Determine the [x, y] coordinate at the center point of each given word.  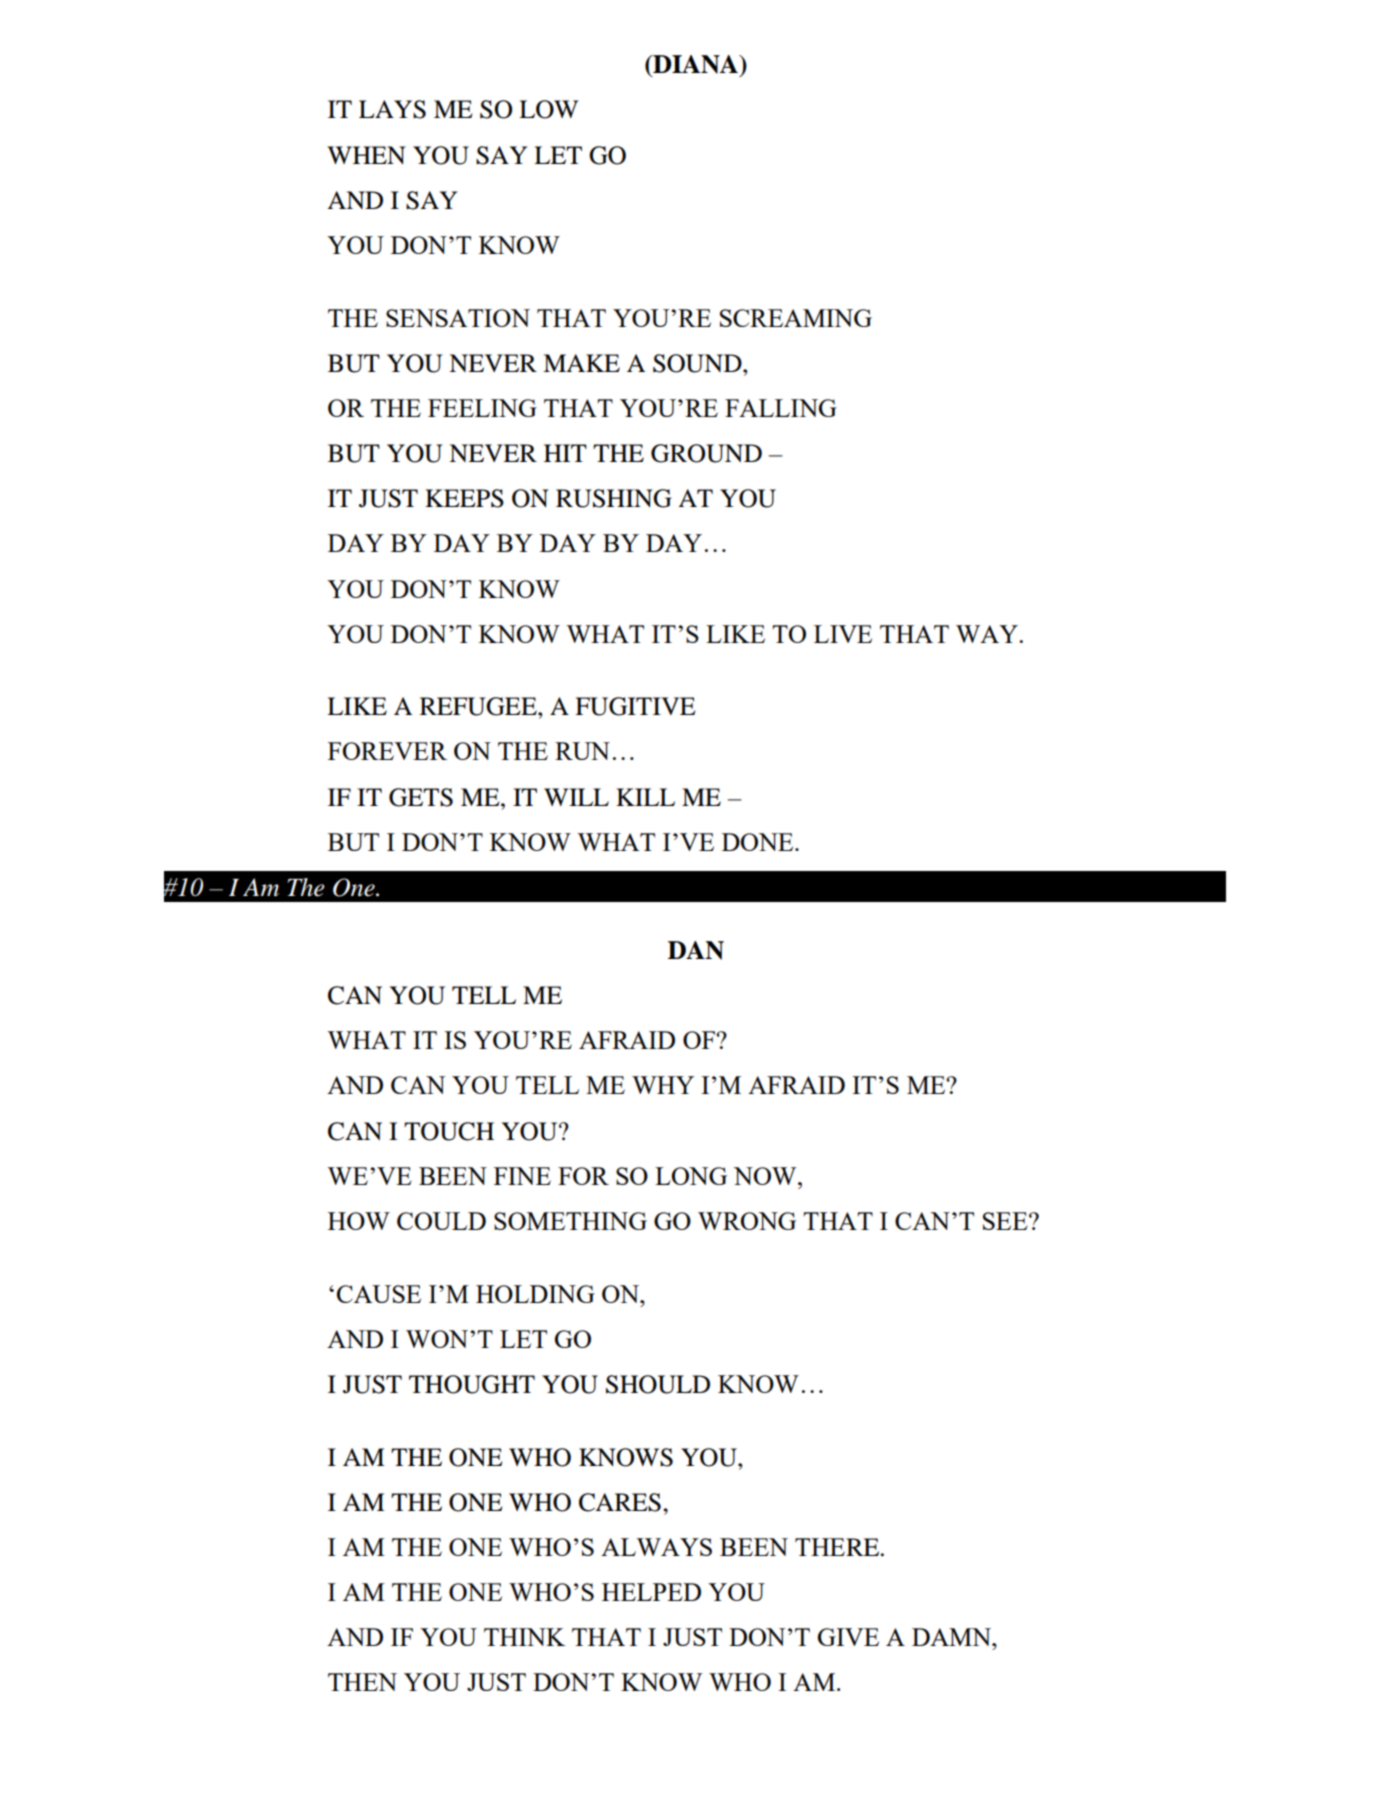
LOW [548, 109]
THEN [362, 1682]
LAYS [392, 109]
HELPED [651, 1592]
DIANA [695, 64]
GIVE [848, 1637]
